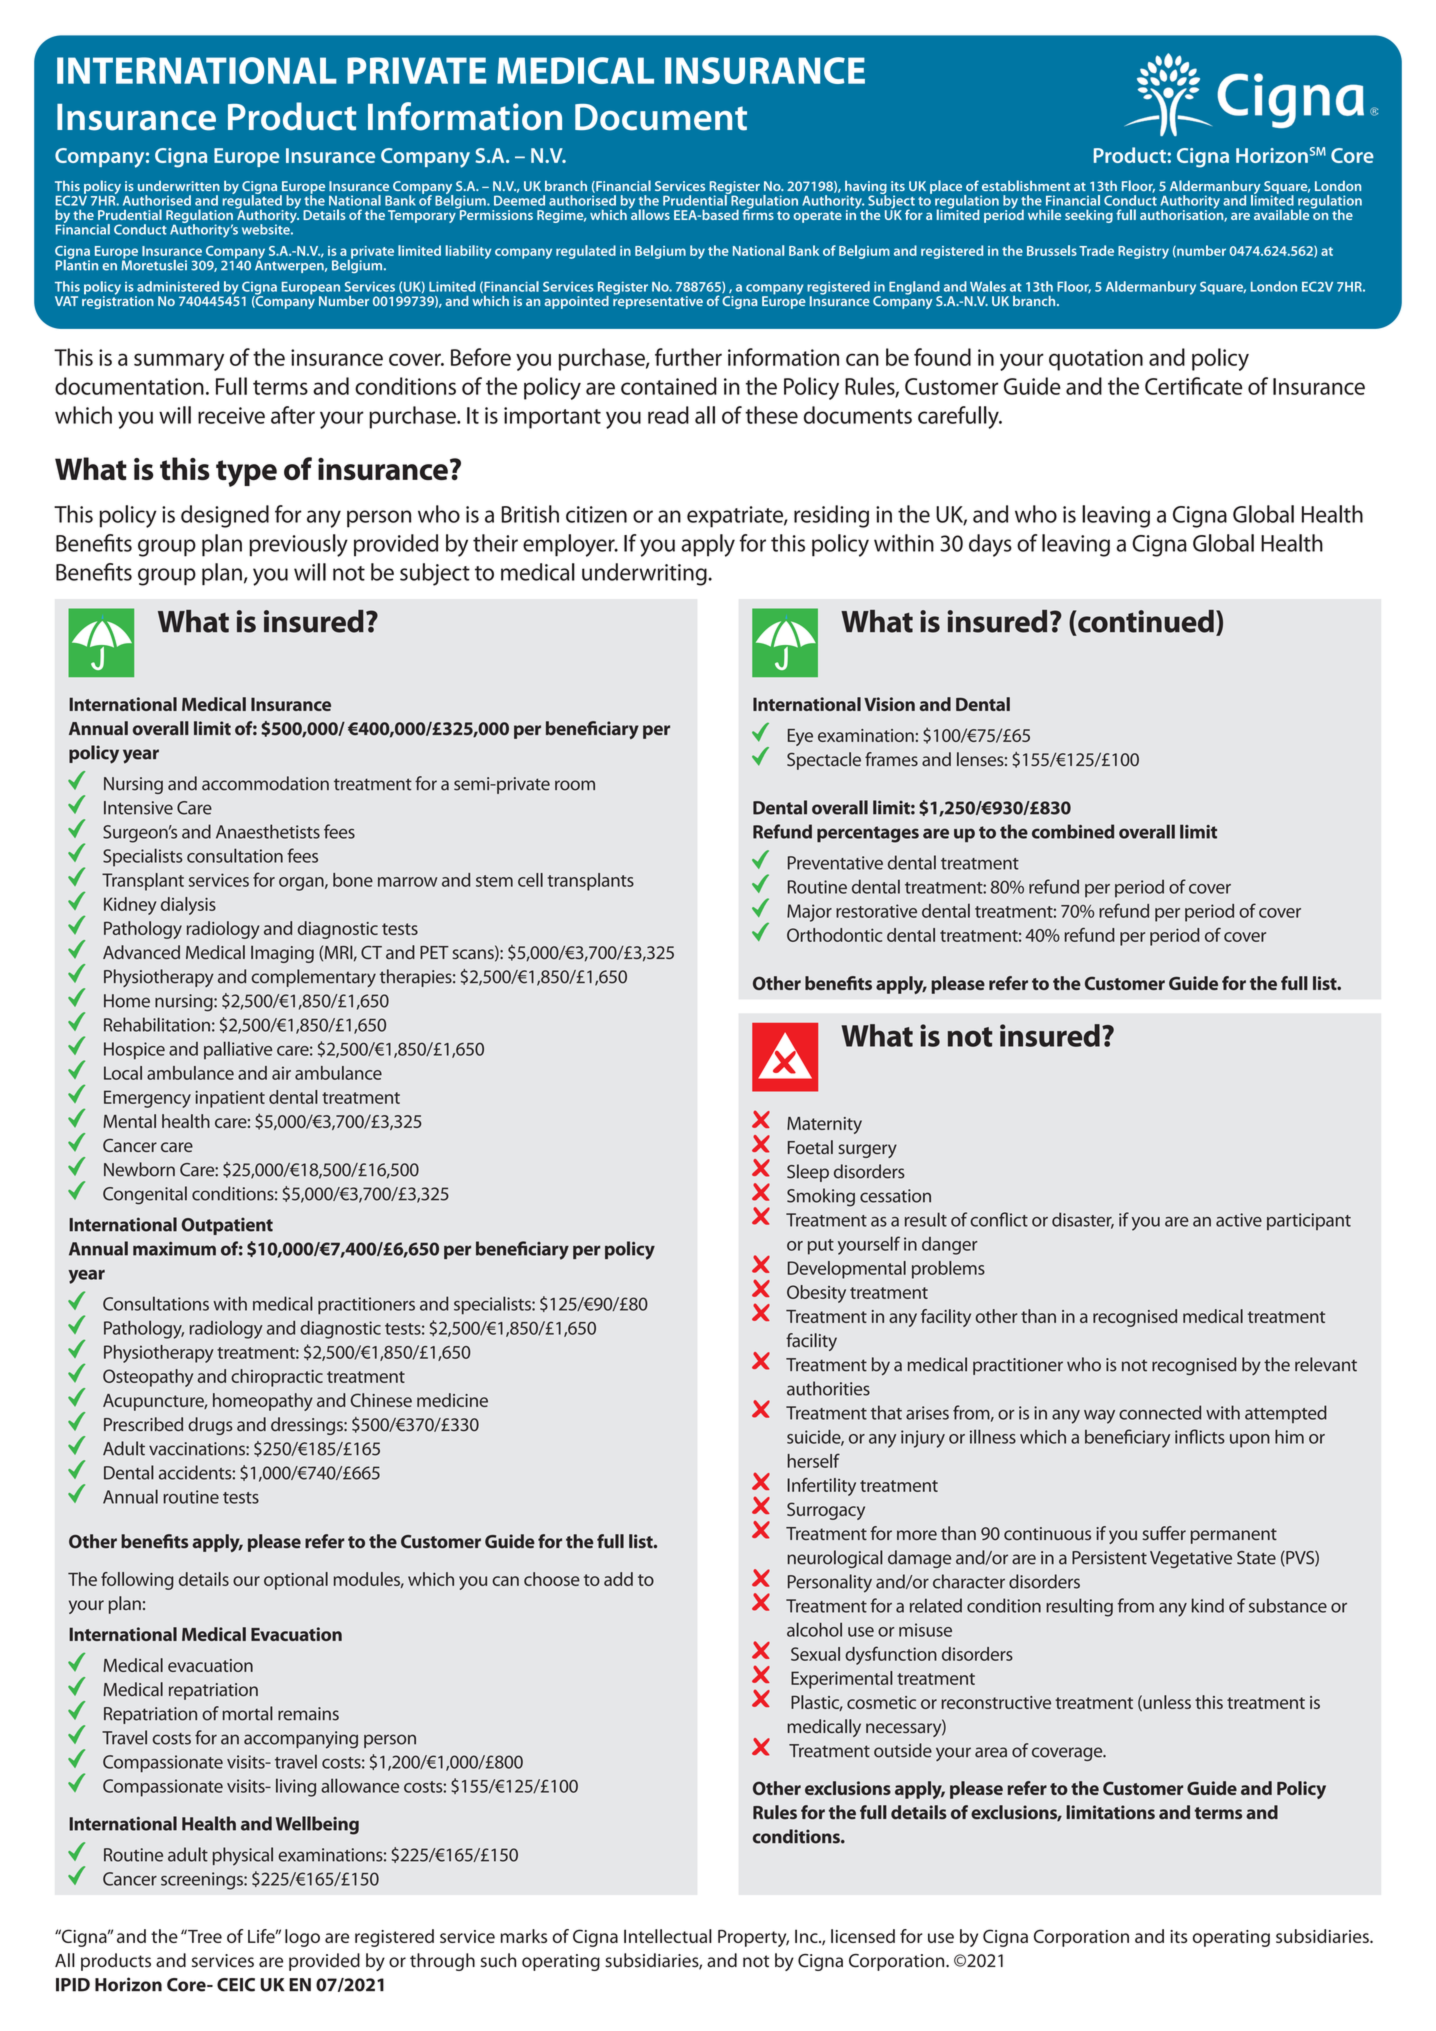 The image size is (1436, 2031). Describe the element at coordinates (824, 1125) in the page. I see `Maternity` at that location.
